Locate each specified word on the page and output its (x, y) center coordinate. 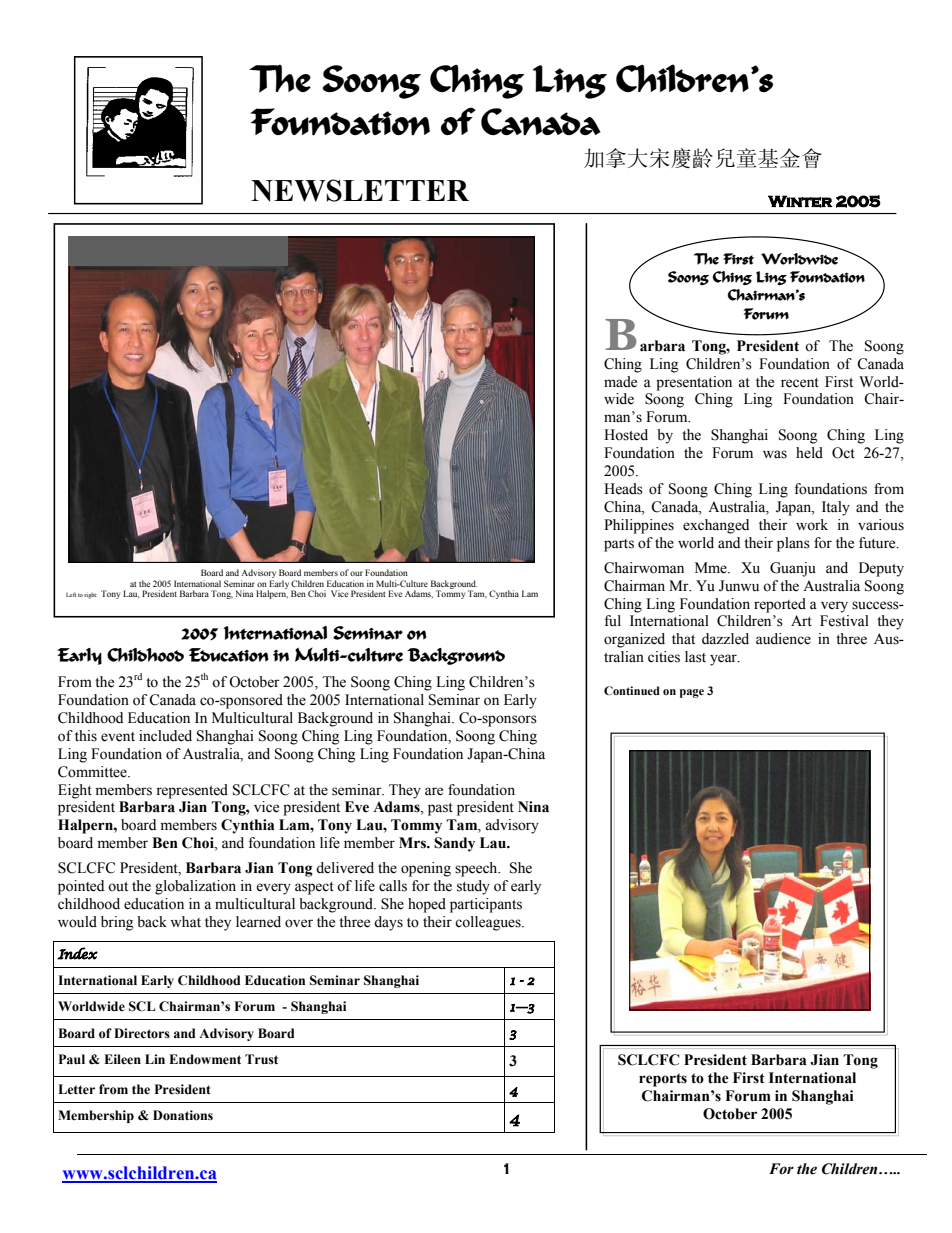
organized (634, 640)
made (620, 382)
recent (800, 383)
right (90, 596)
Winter (800, 201)
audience (783, 639)
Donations (183, 1115)
